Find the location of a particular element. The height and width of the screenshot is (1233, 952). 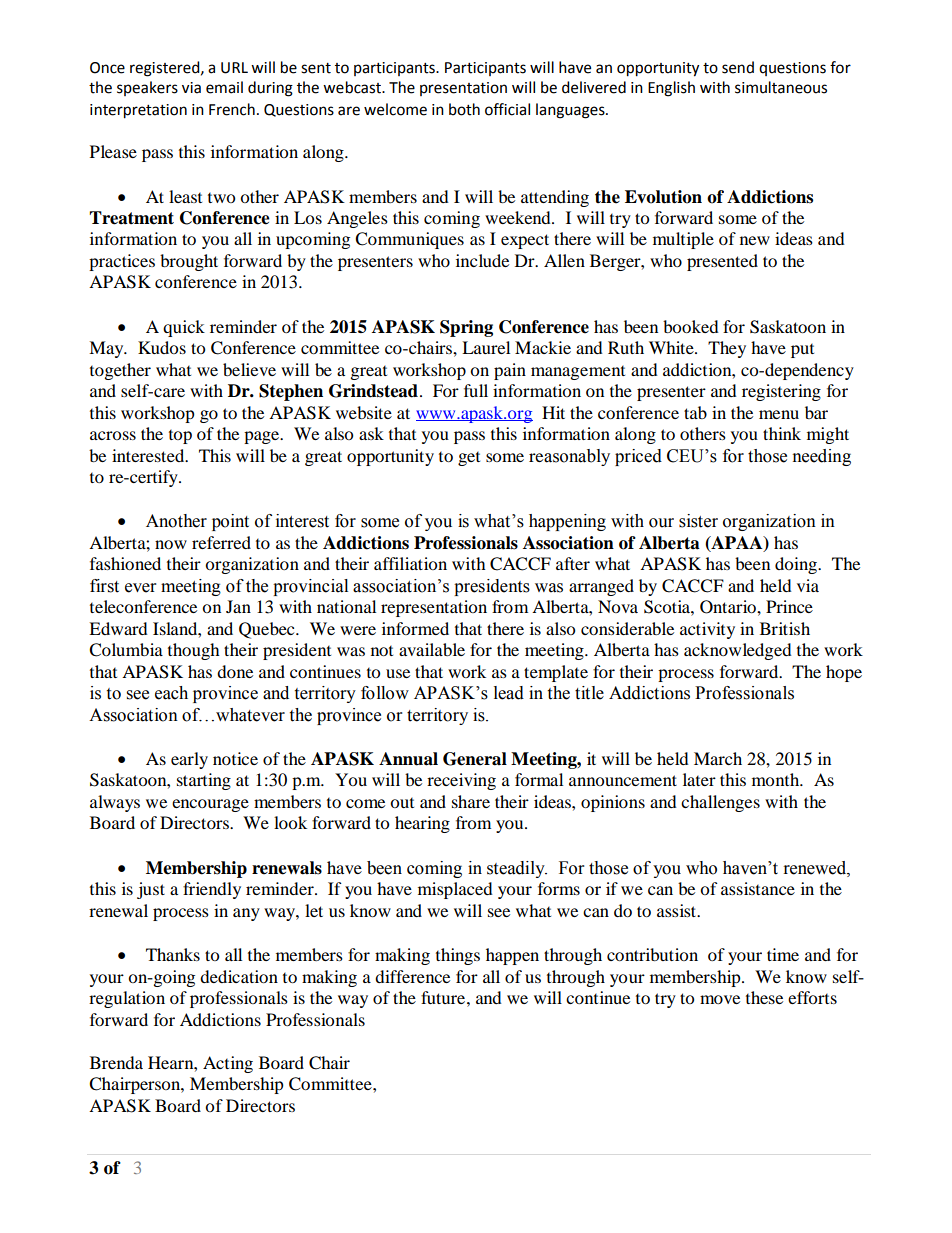

doing is located at coordinates (797, 565).
